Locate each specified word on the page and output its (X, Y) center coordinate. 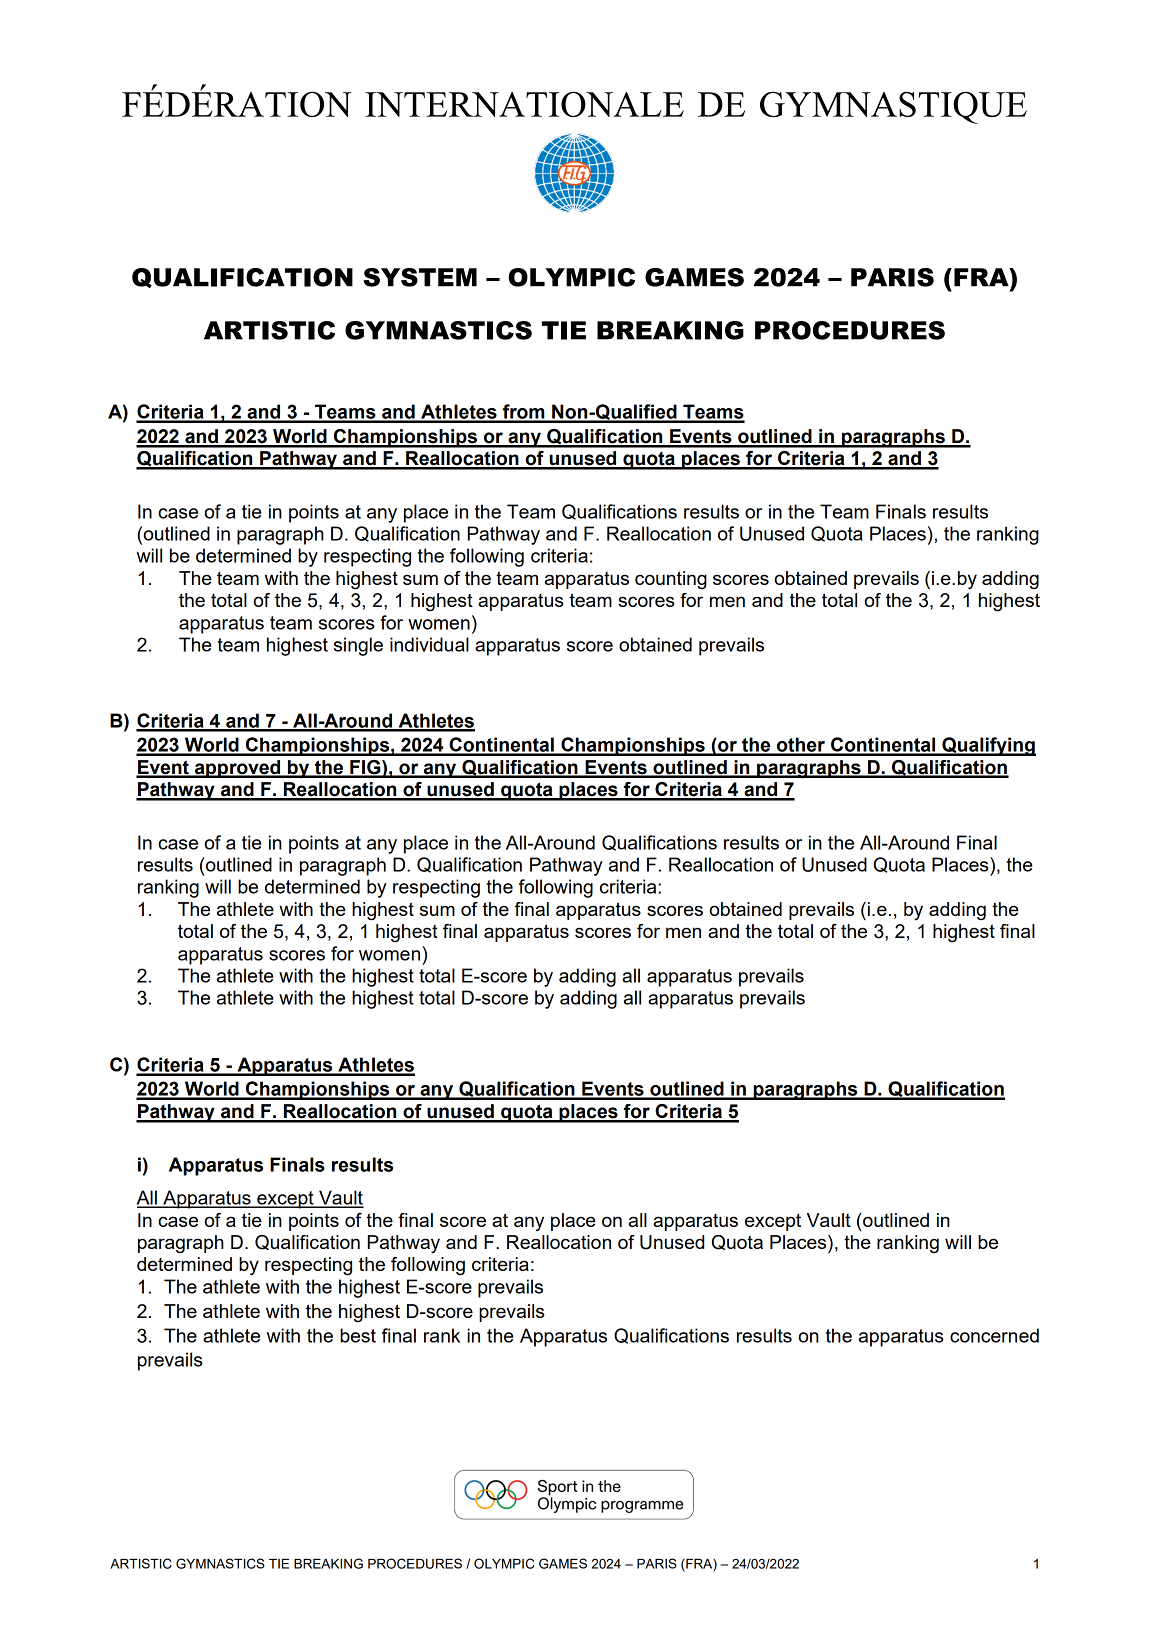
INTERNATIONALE (524, 104)
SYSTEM (420, 277)
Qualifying (988, 746)
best (358, 1335)
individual (429, 644)
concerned (994, 1335)
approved (238, 769)
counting (671, 580)
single (358, 646)
